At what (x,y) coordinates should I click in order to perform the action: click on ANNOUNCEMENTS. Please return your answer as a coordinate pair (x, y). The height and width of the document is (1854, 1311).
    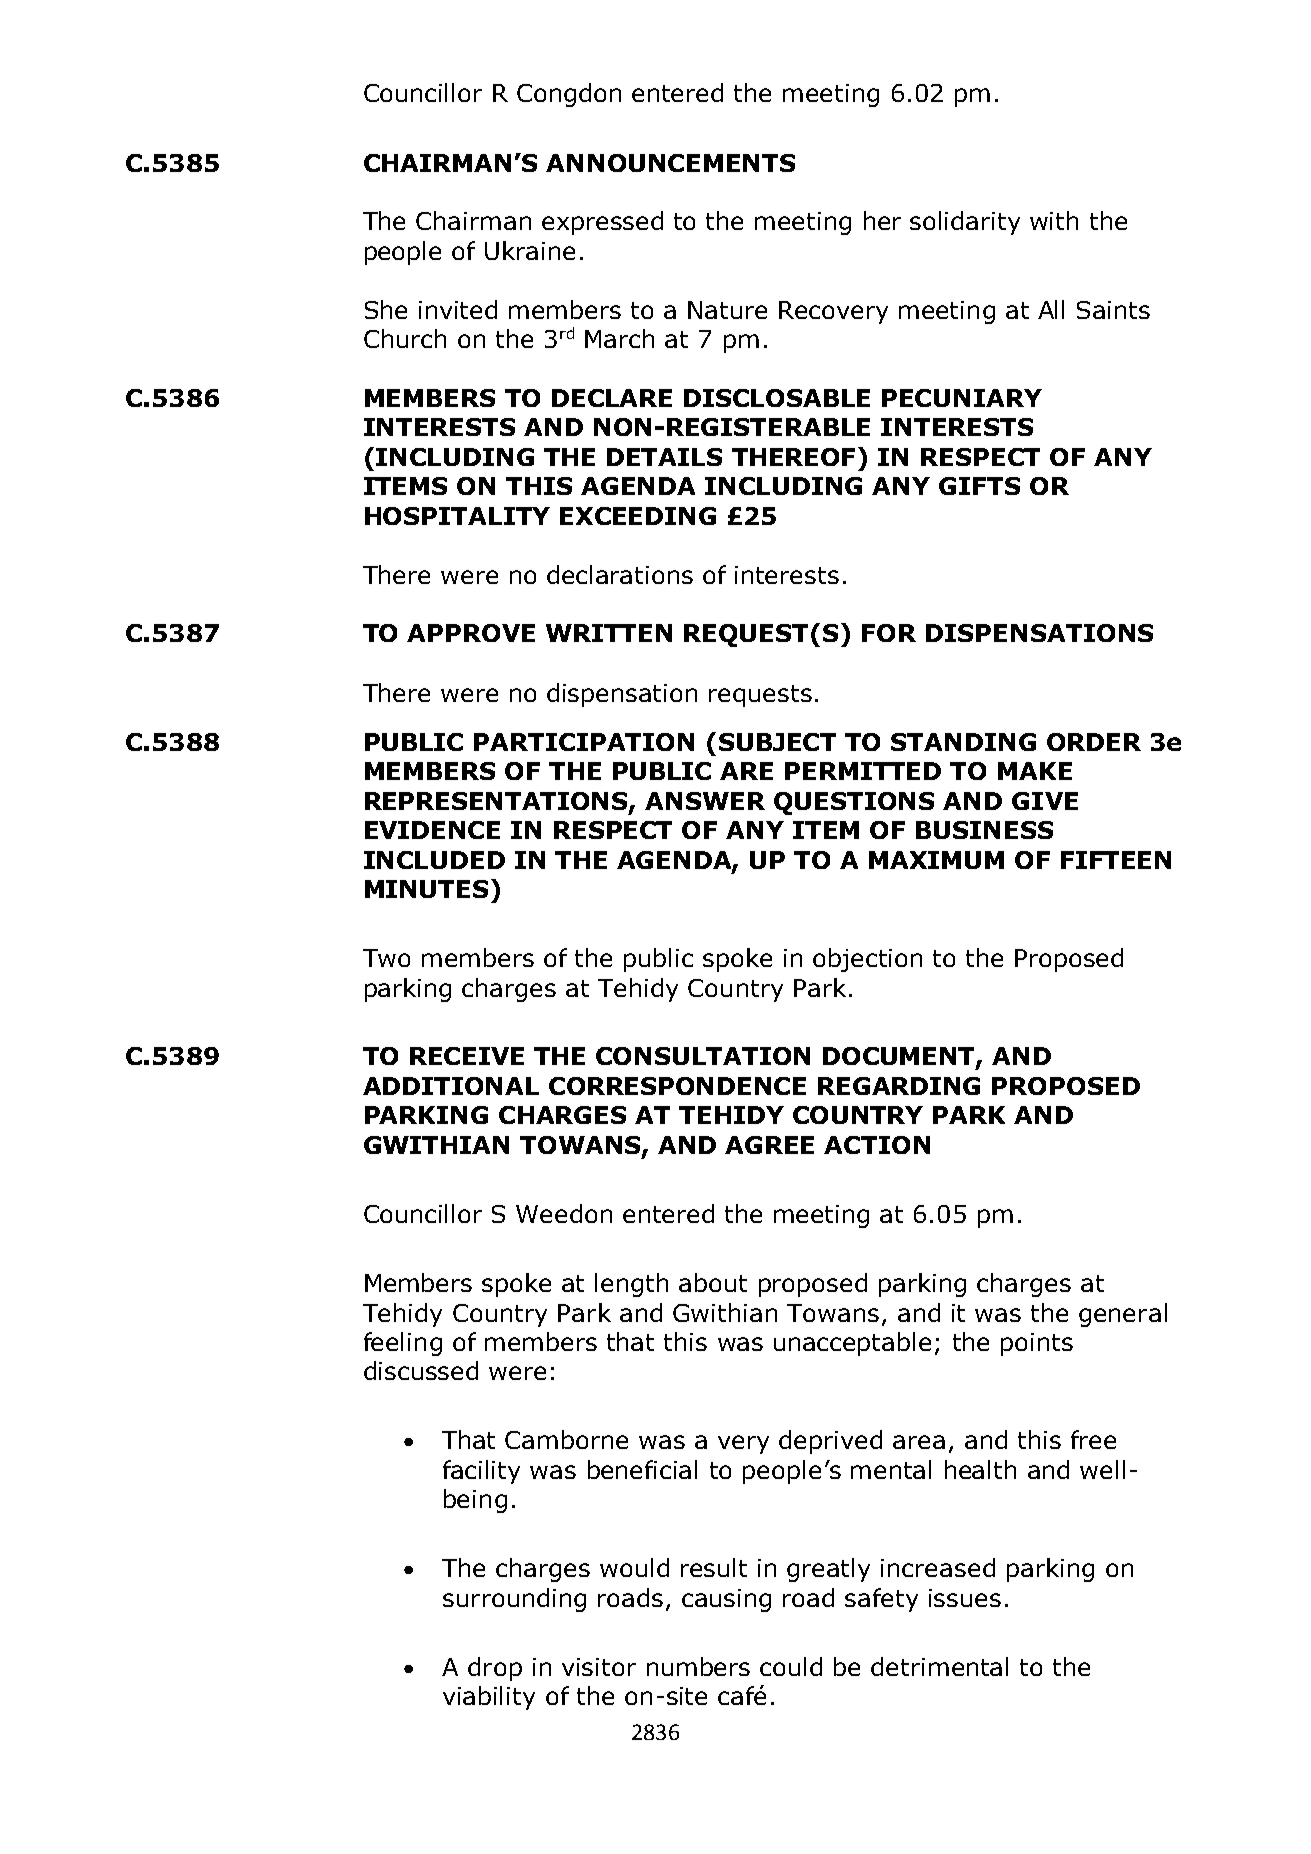
    Looking at the image, I should click on (670, 163).
